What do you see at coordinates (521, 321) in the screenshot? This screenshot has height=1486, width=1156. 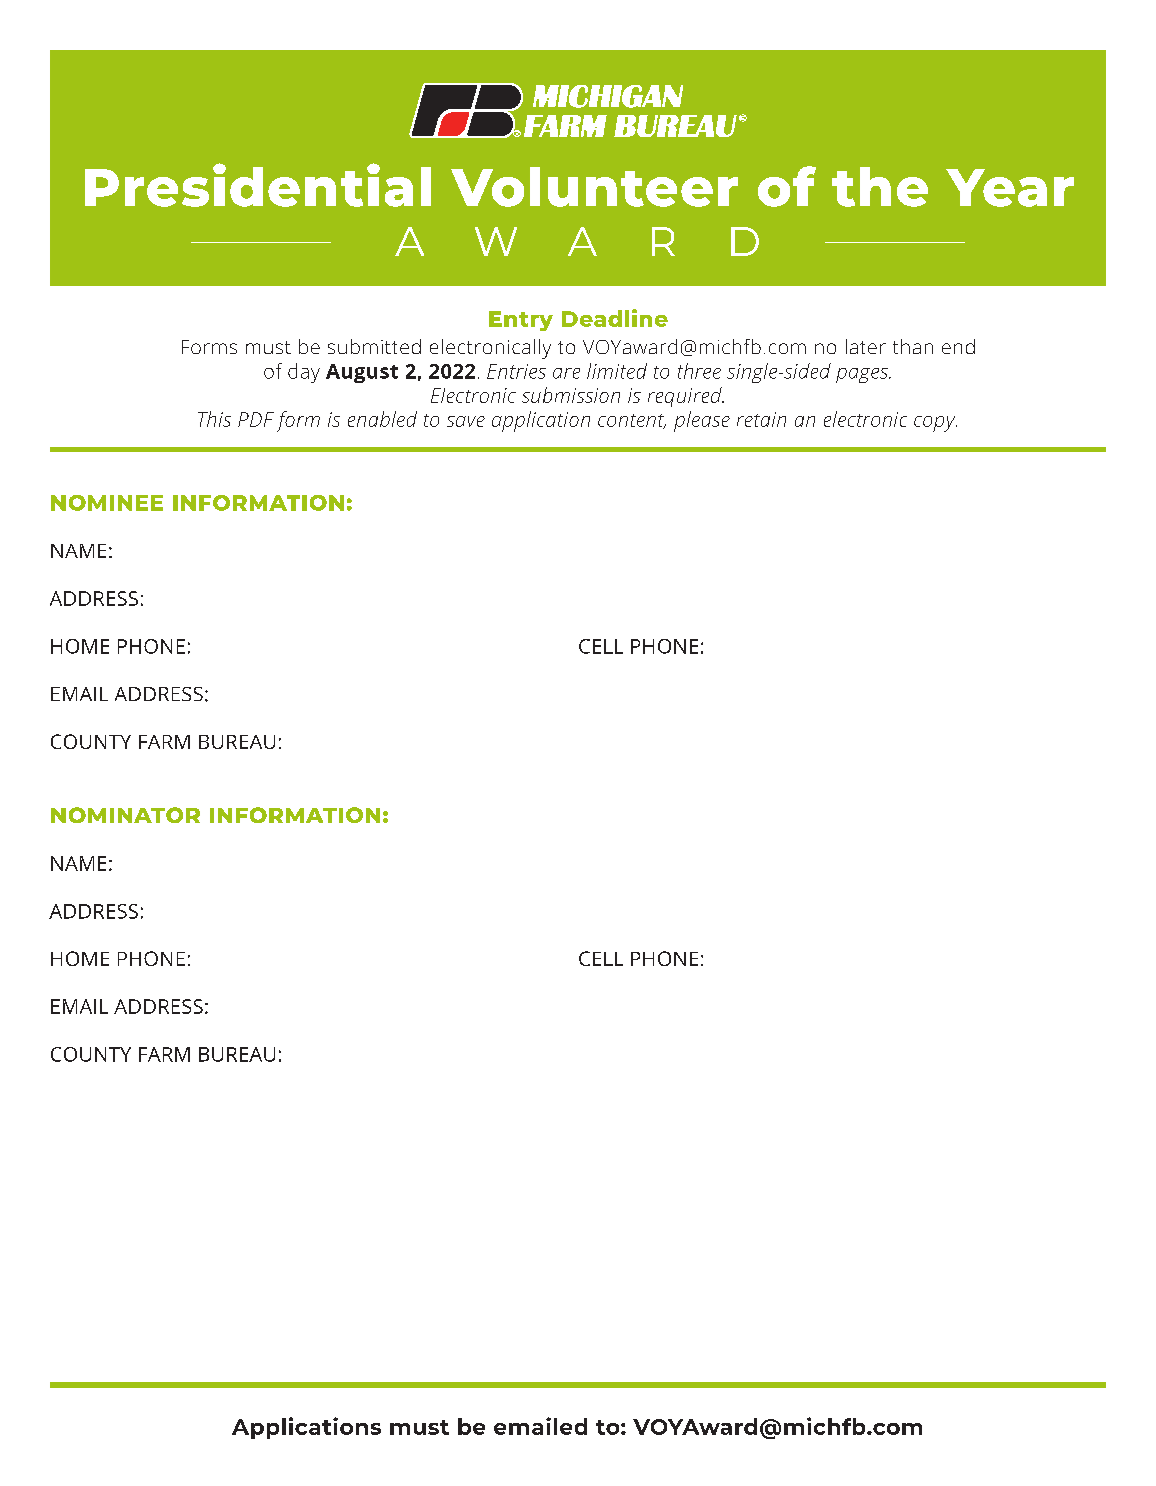 I see `Entry` at bounding box center [521, 321].
